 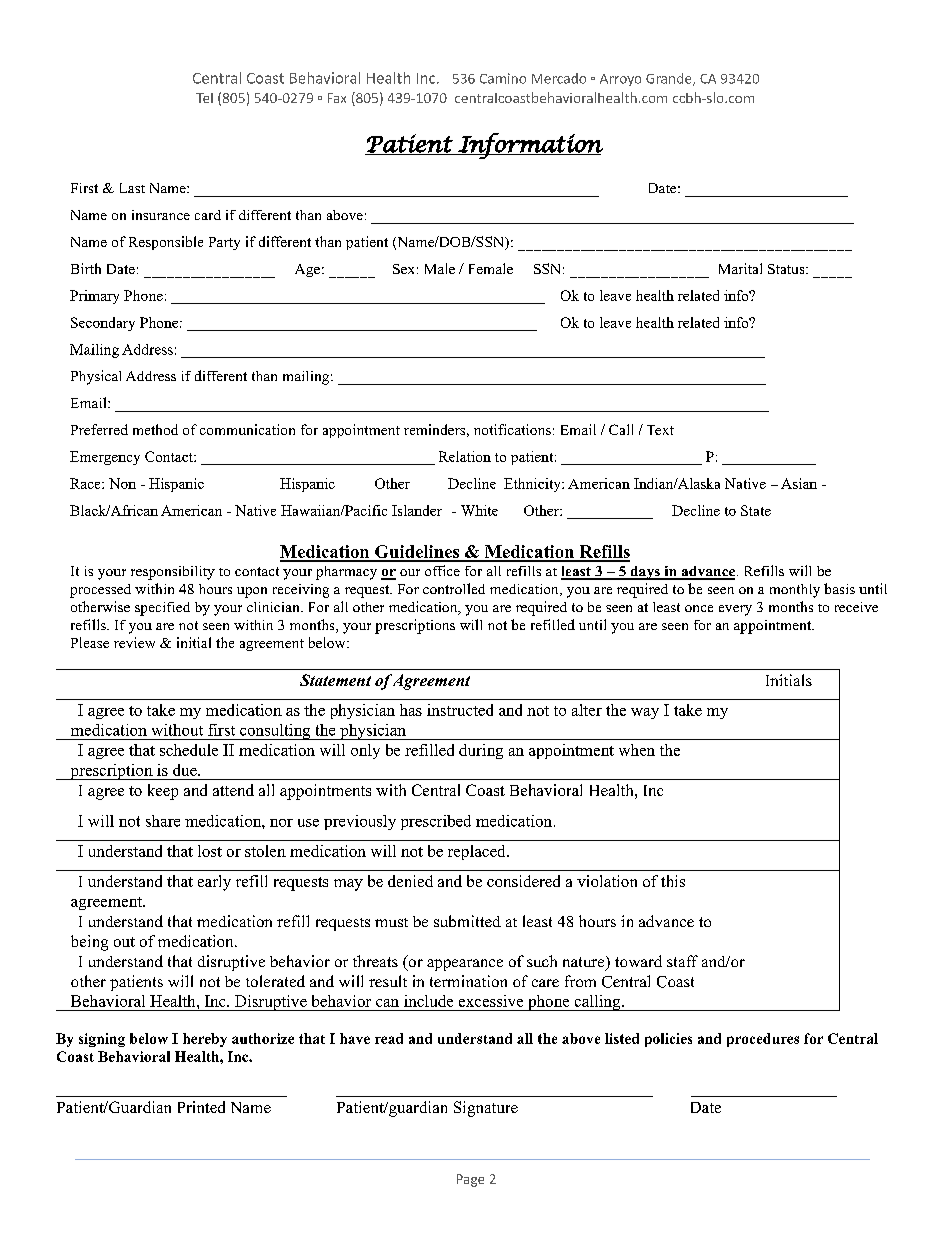 What do you see at coordinates (204, 98) in the page?
I see `Tel` at bounding box center [204, 98].
